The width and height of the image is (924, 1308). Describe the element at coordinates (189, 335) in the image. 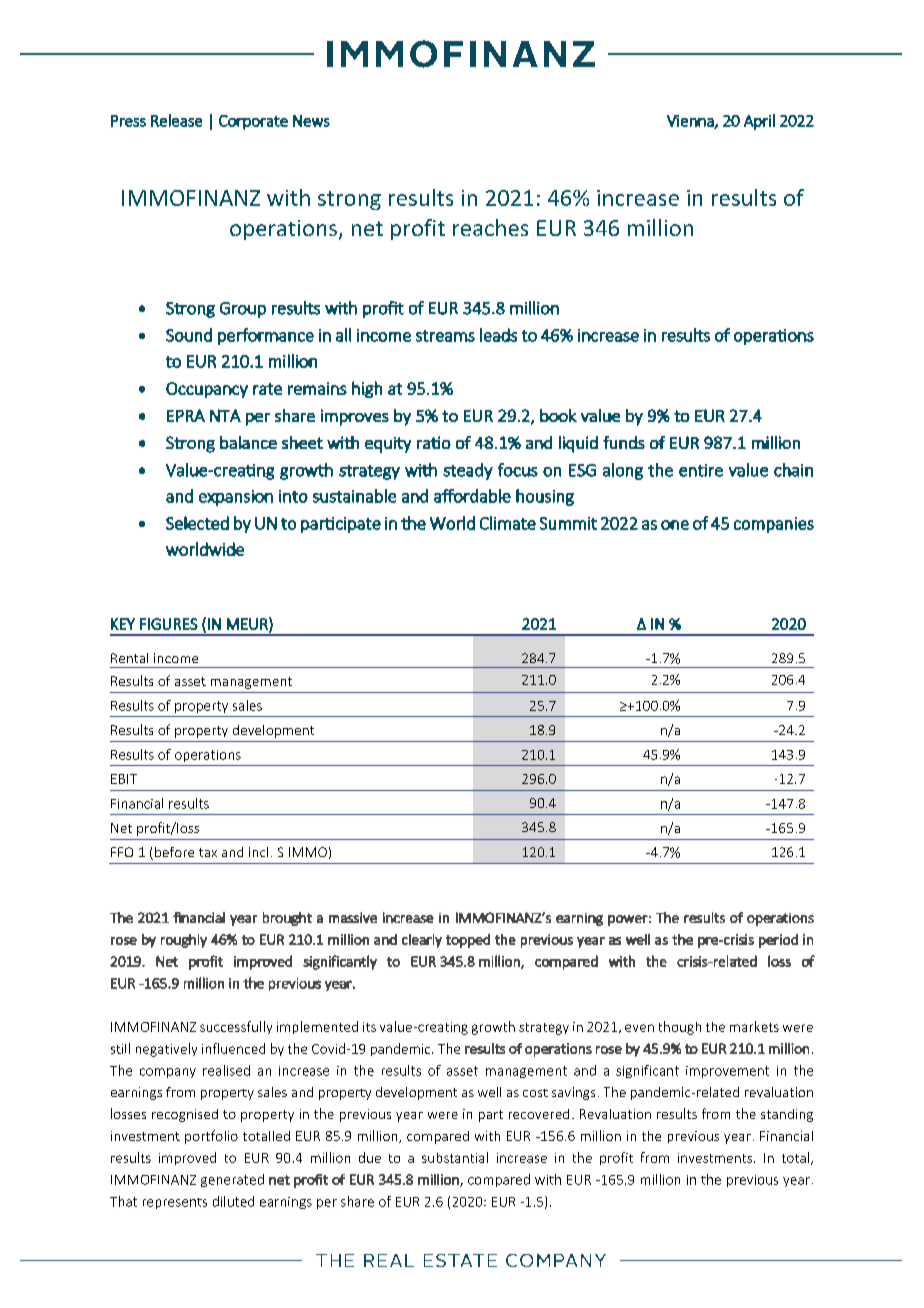

I see `Sound` at that location.
